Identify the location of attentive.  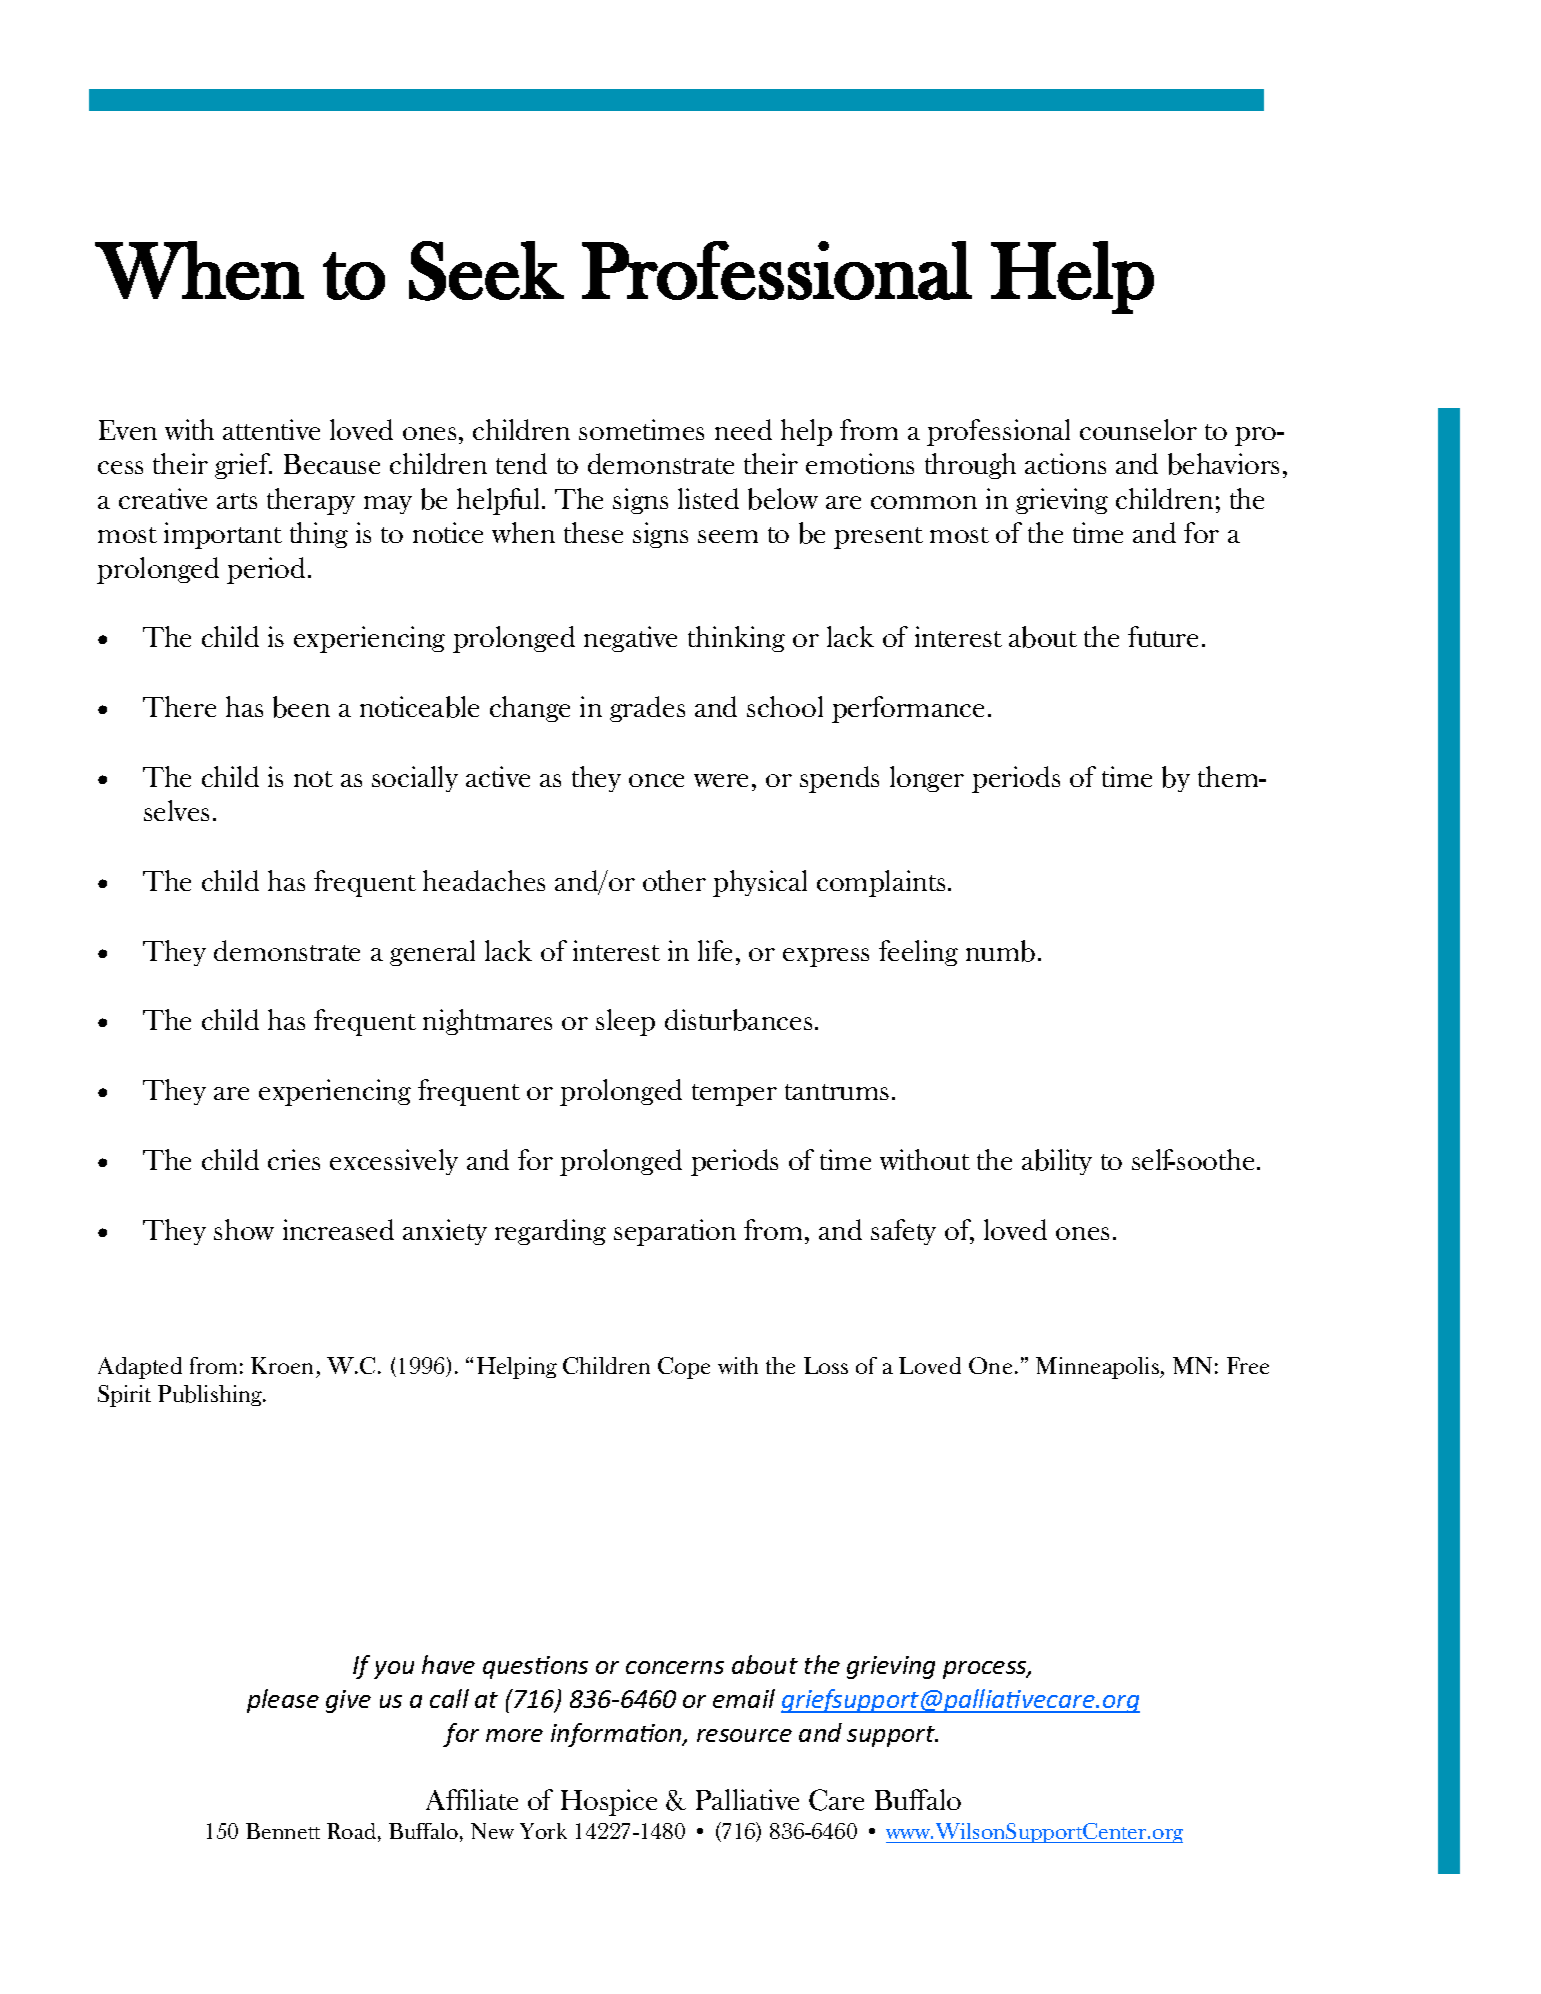
(271, 429).
